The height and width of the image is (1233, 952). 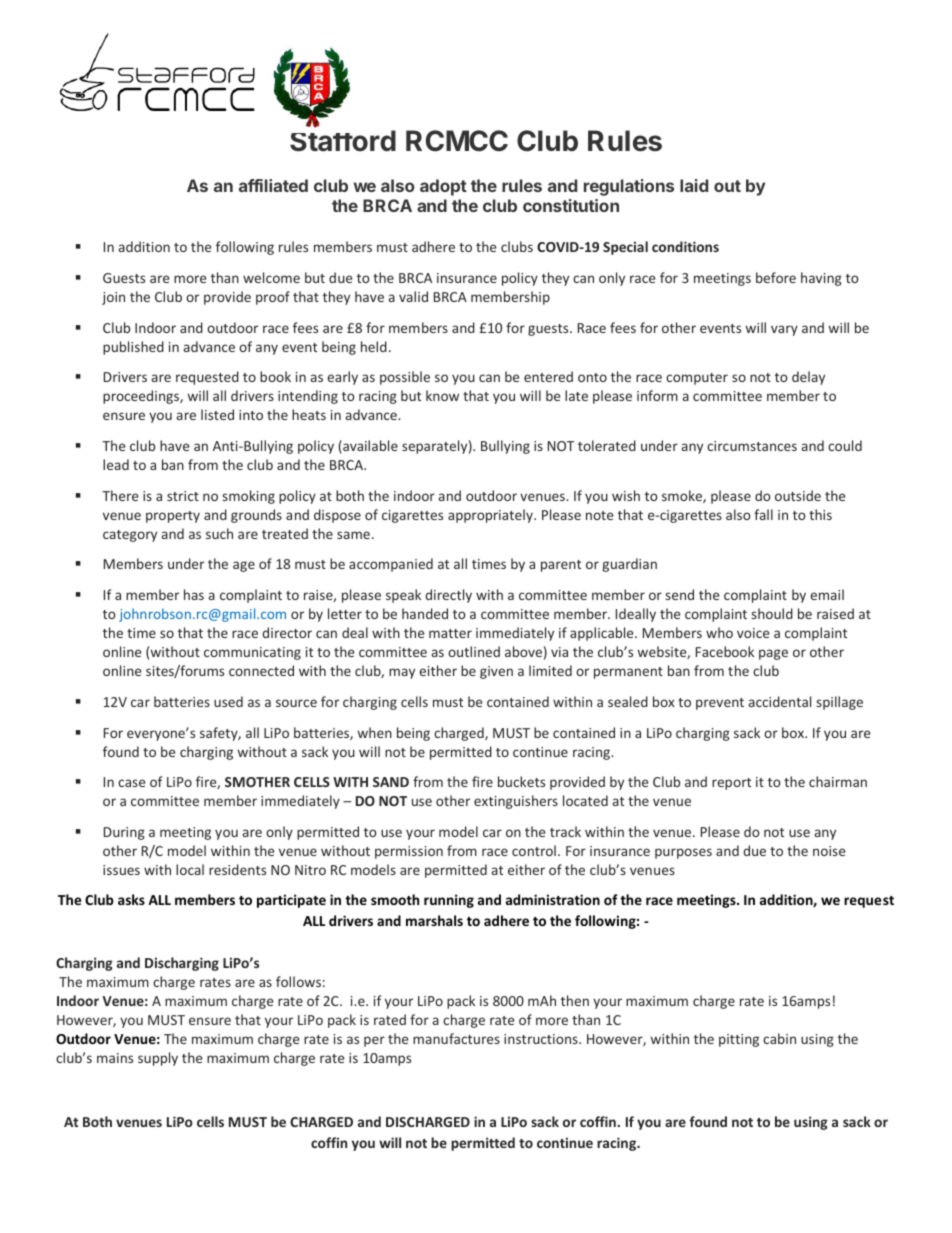 What do you see at coordinates (772, 613) in the image?
I see `should` at bounding box center [772, 613].
